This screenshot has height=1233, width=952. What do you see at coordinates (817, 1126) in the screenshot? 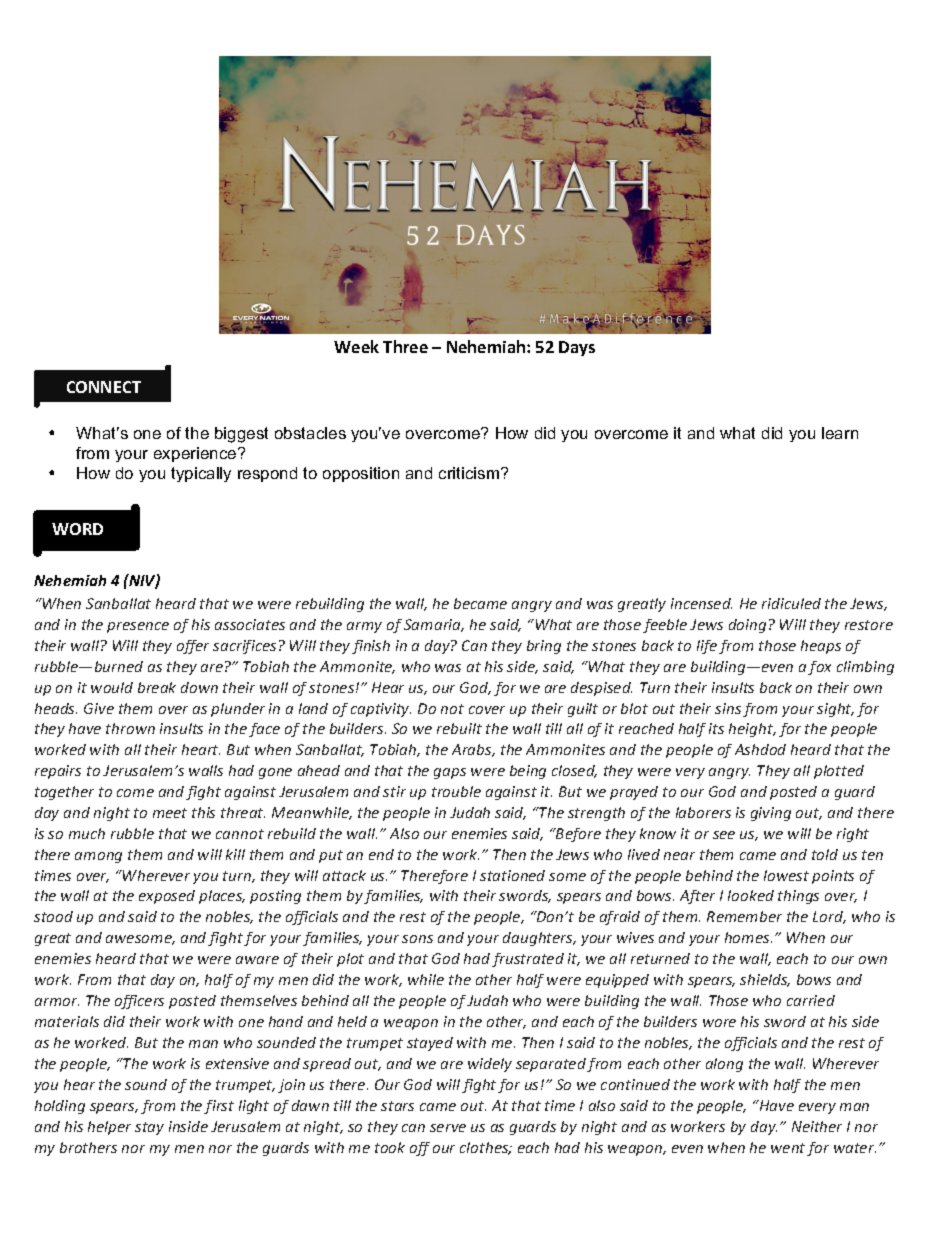
I see `Neither` at bounding box center [817, 1126].
